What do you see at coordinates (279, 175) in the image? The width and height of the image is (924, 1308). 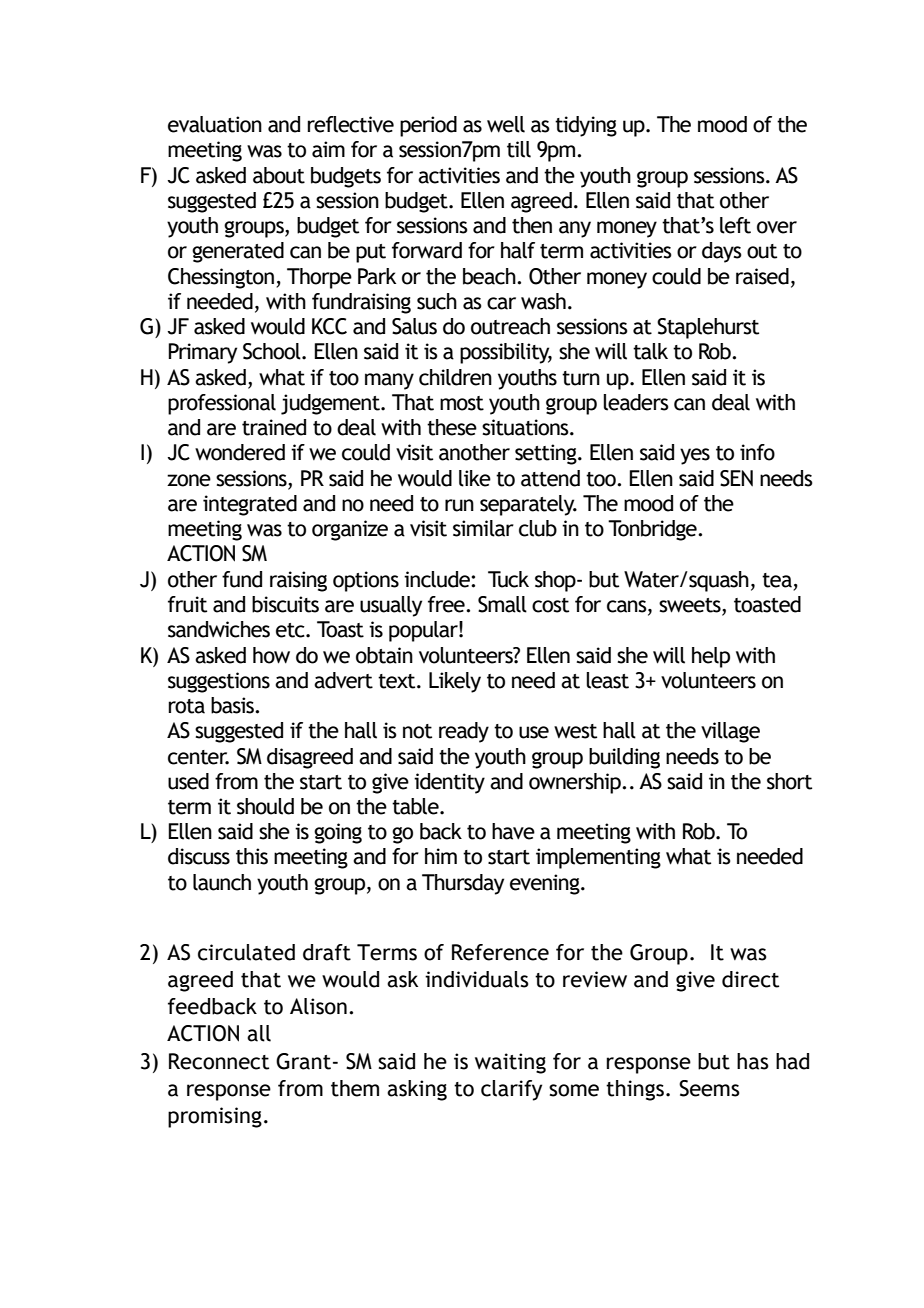 I see `about` at bounding box center [279, 175].
